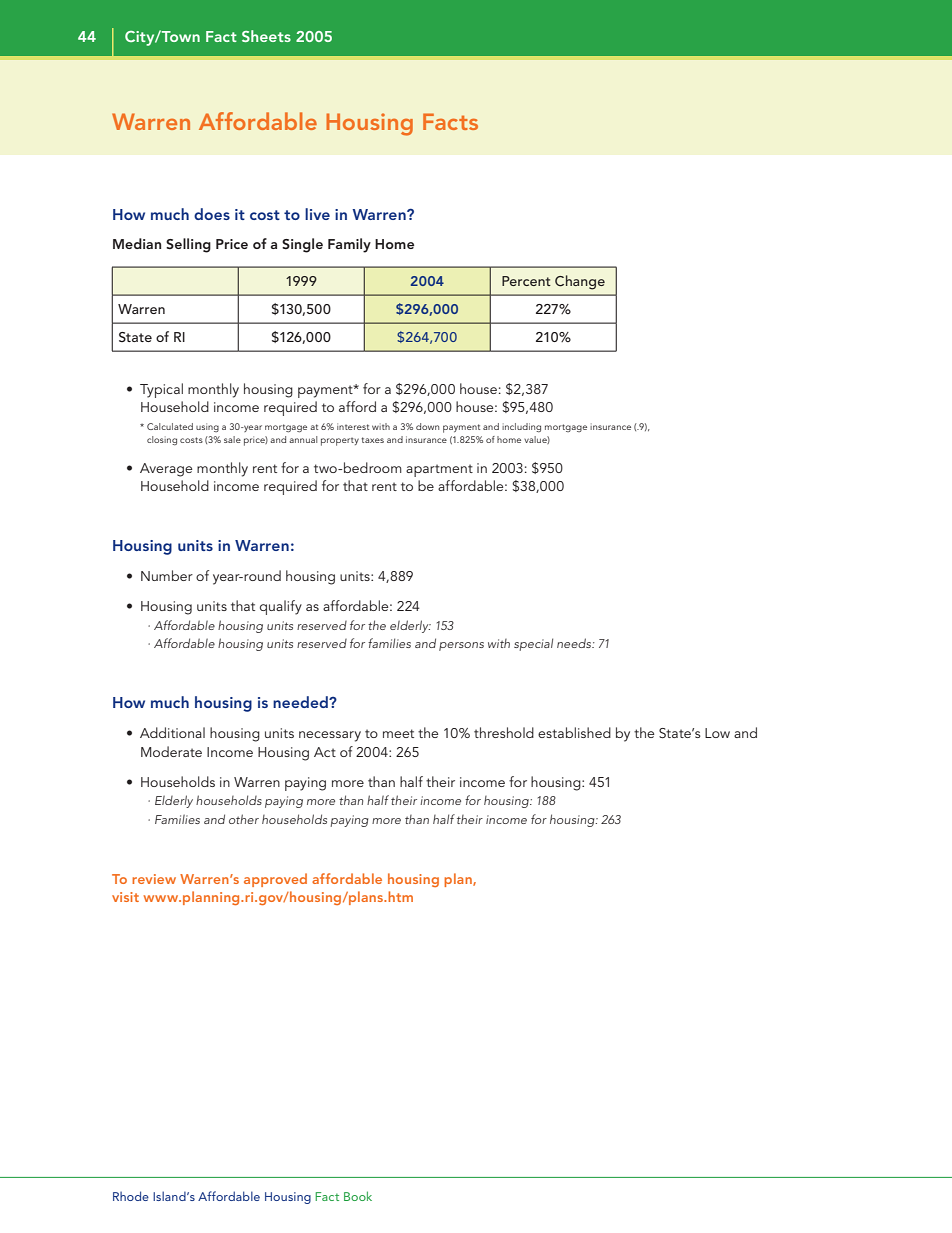 Image resolution: width=952 pixels, height=1233 pixels. I want to click on Change, so click(580, 282).
